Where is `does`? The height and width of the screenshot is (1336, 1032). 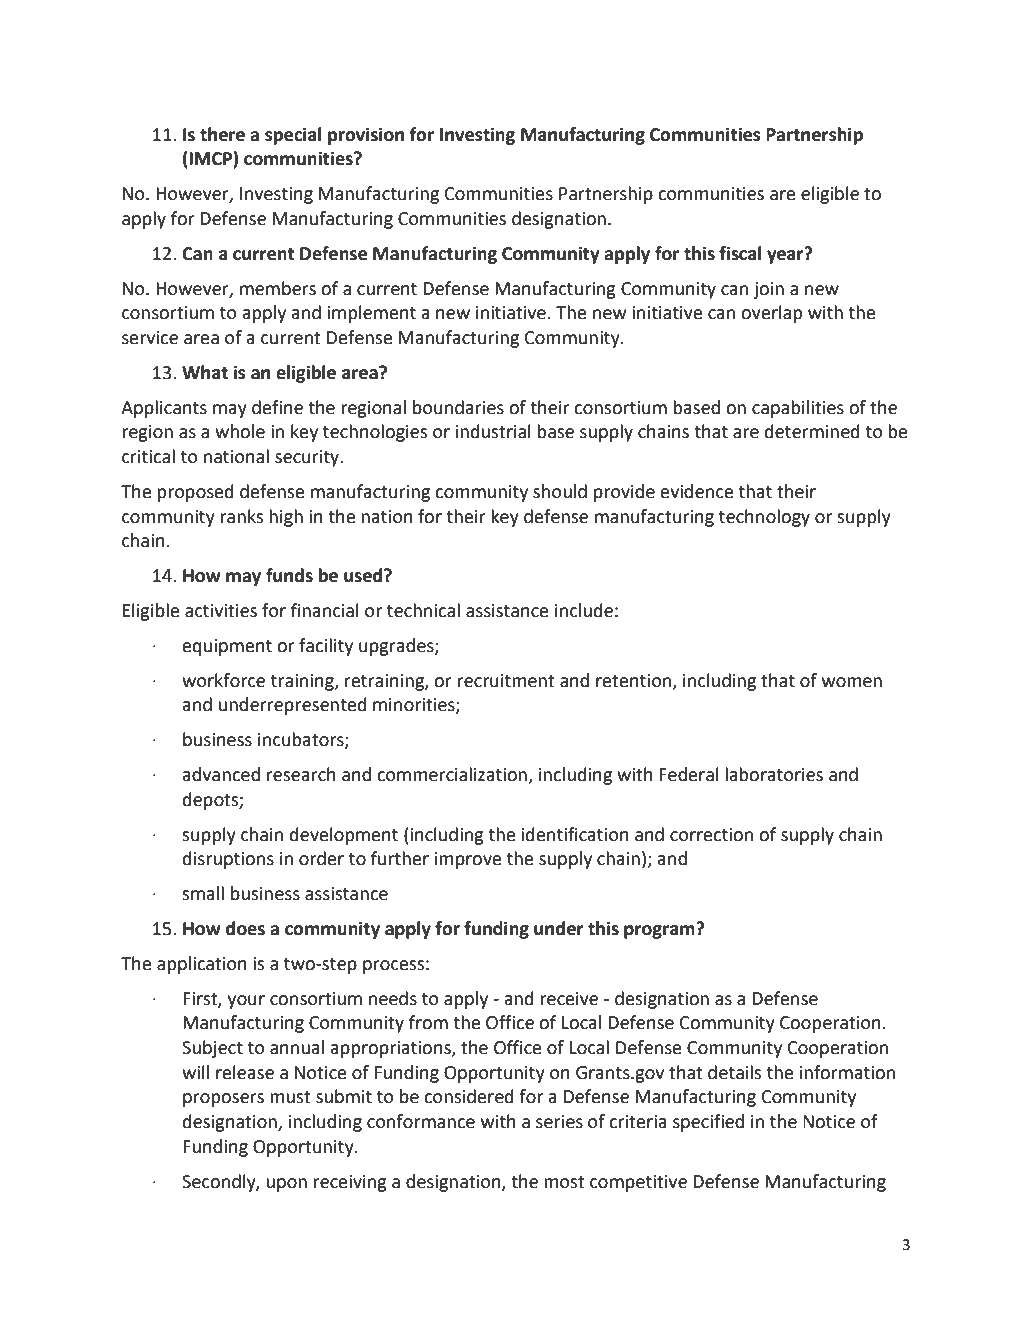
does is located at coordinates (245, 928).
